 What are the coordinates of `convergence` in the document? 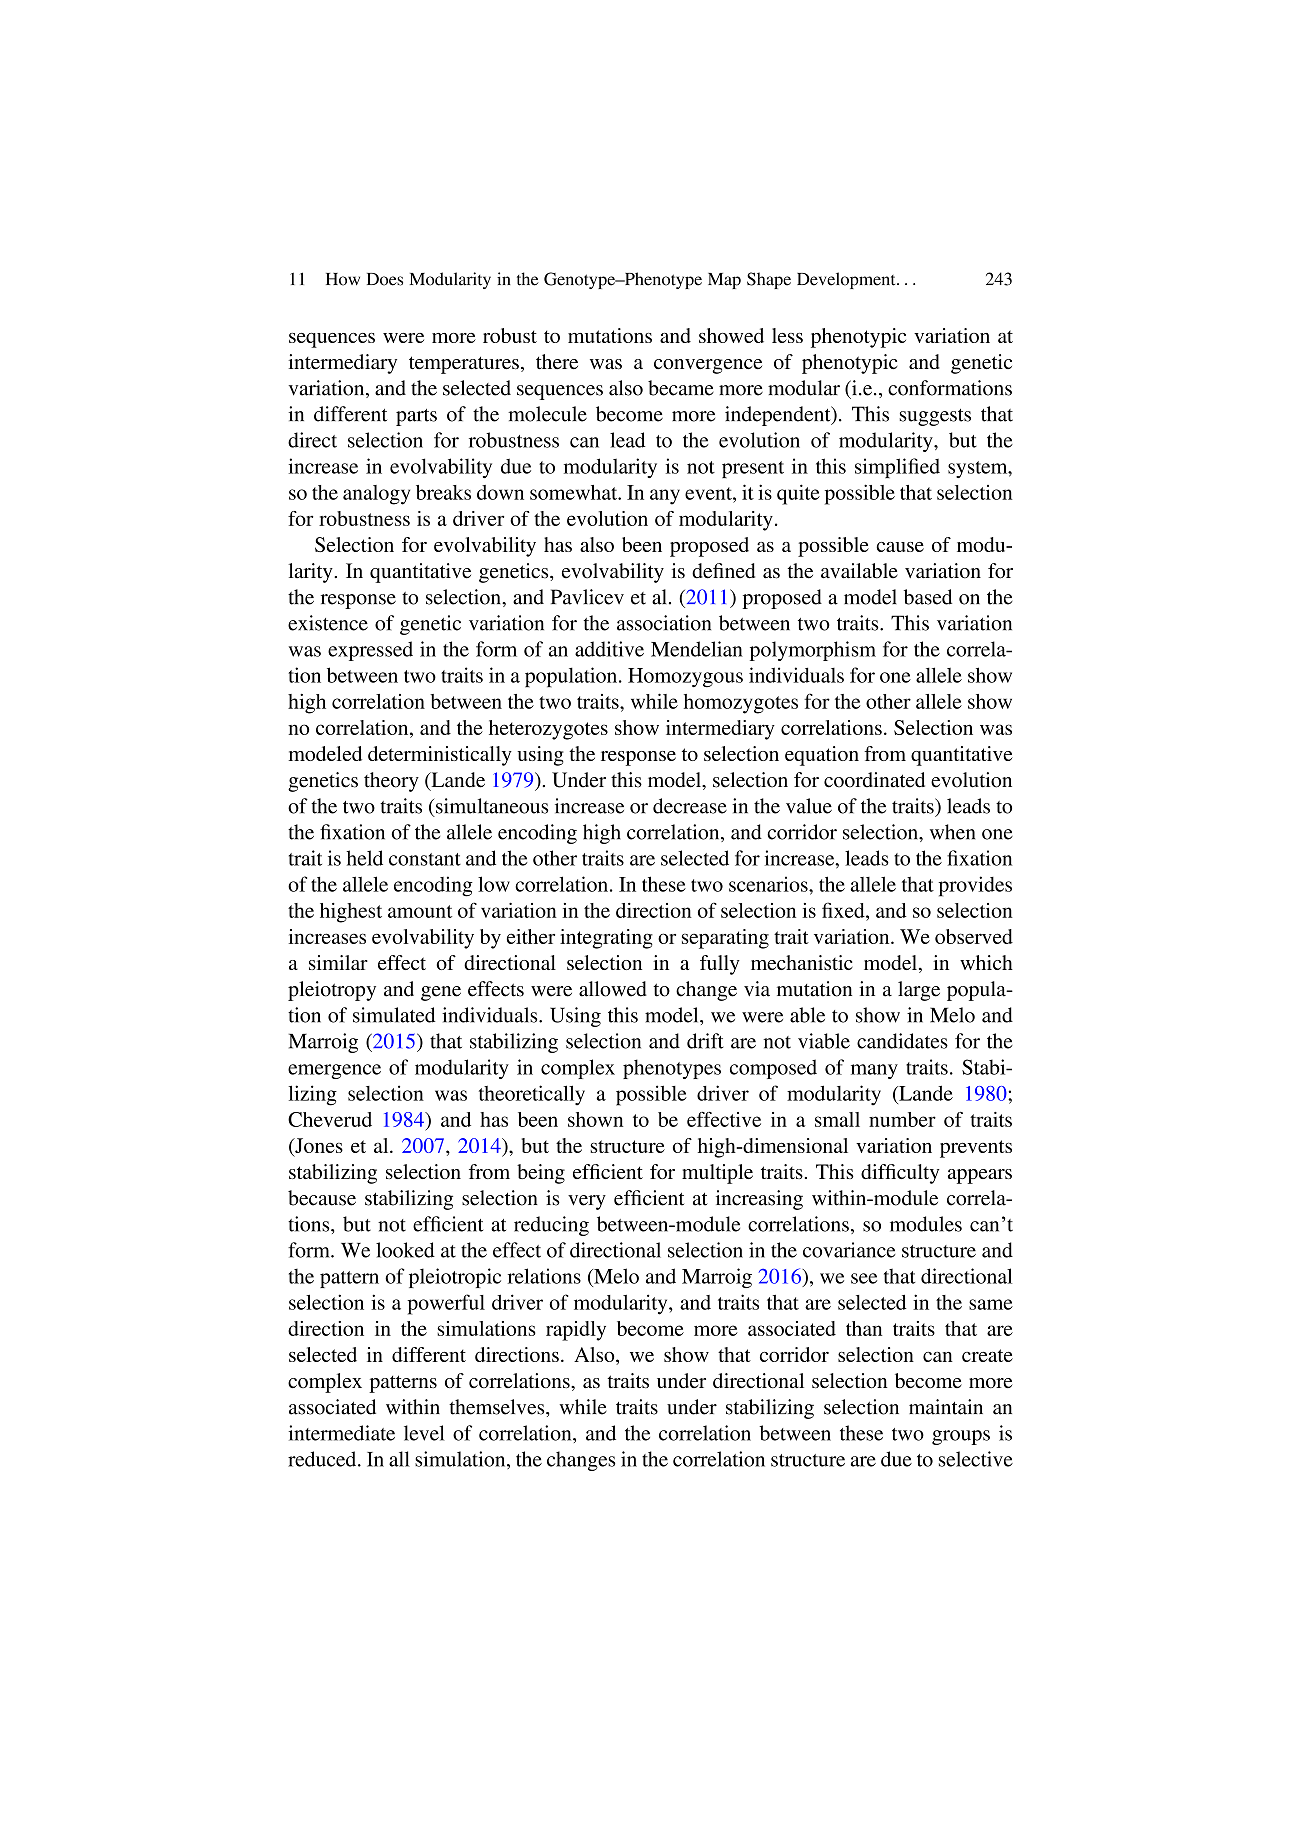 It's located at (708, 366).
